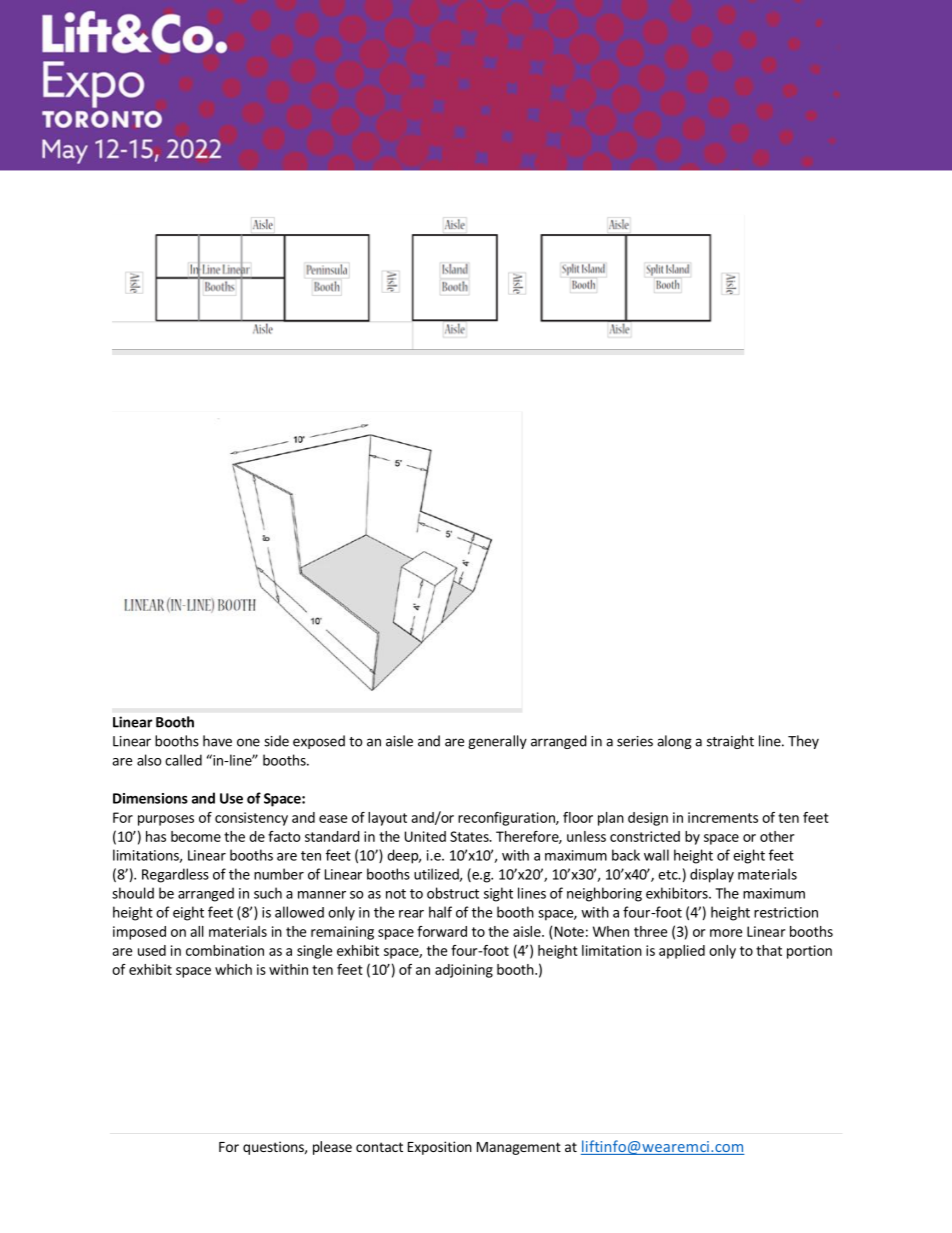 Image resolution: width=952 pixels, height=1233 pixels. What do you see at coordinates (682, 952) in the image?
I see `applied` at bounding box center [682, 952].
